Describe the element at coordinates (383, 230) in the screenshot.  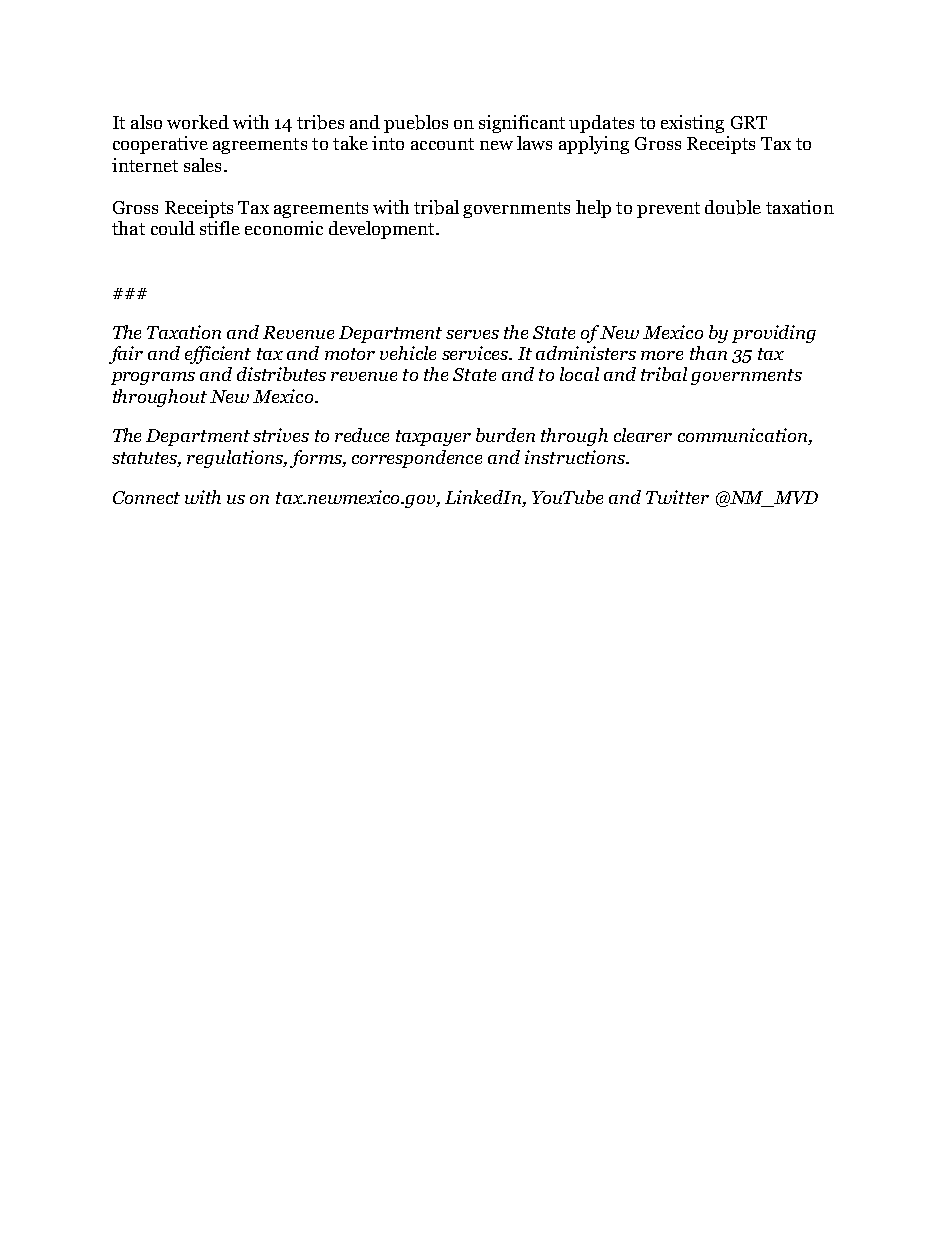
I see `development` at that location.
